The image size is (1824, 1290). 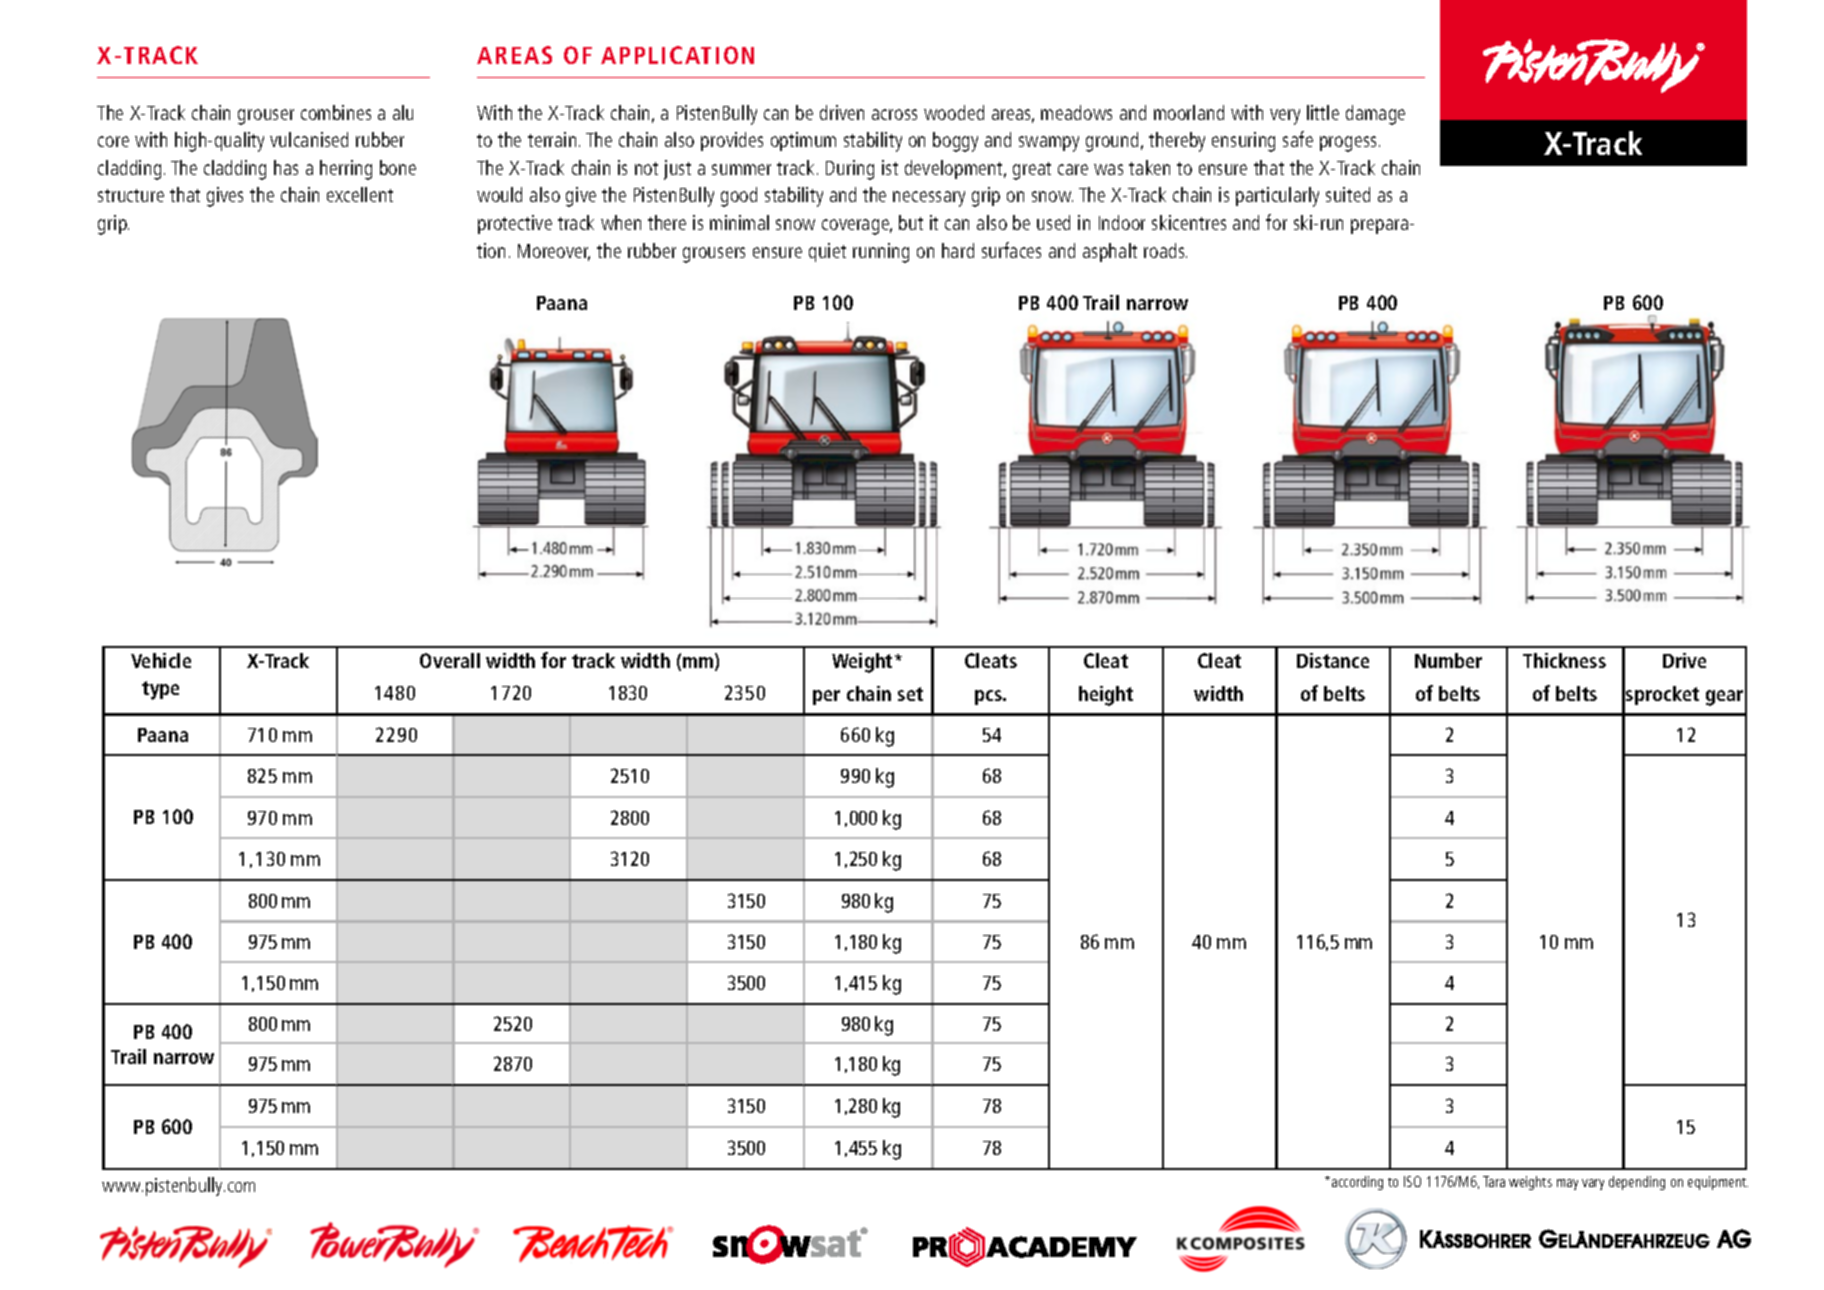 What do you see at coordinates (990, 697) in the page?
I see `pcs` at bounding box center [990, 697].
